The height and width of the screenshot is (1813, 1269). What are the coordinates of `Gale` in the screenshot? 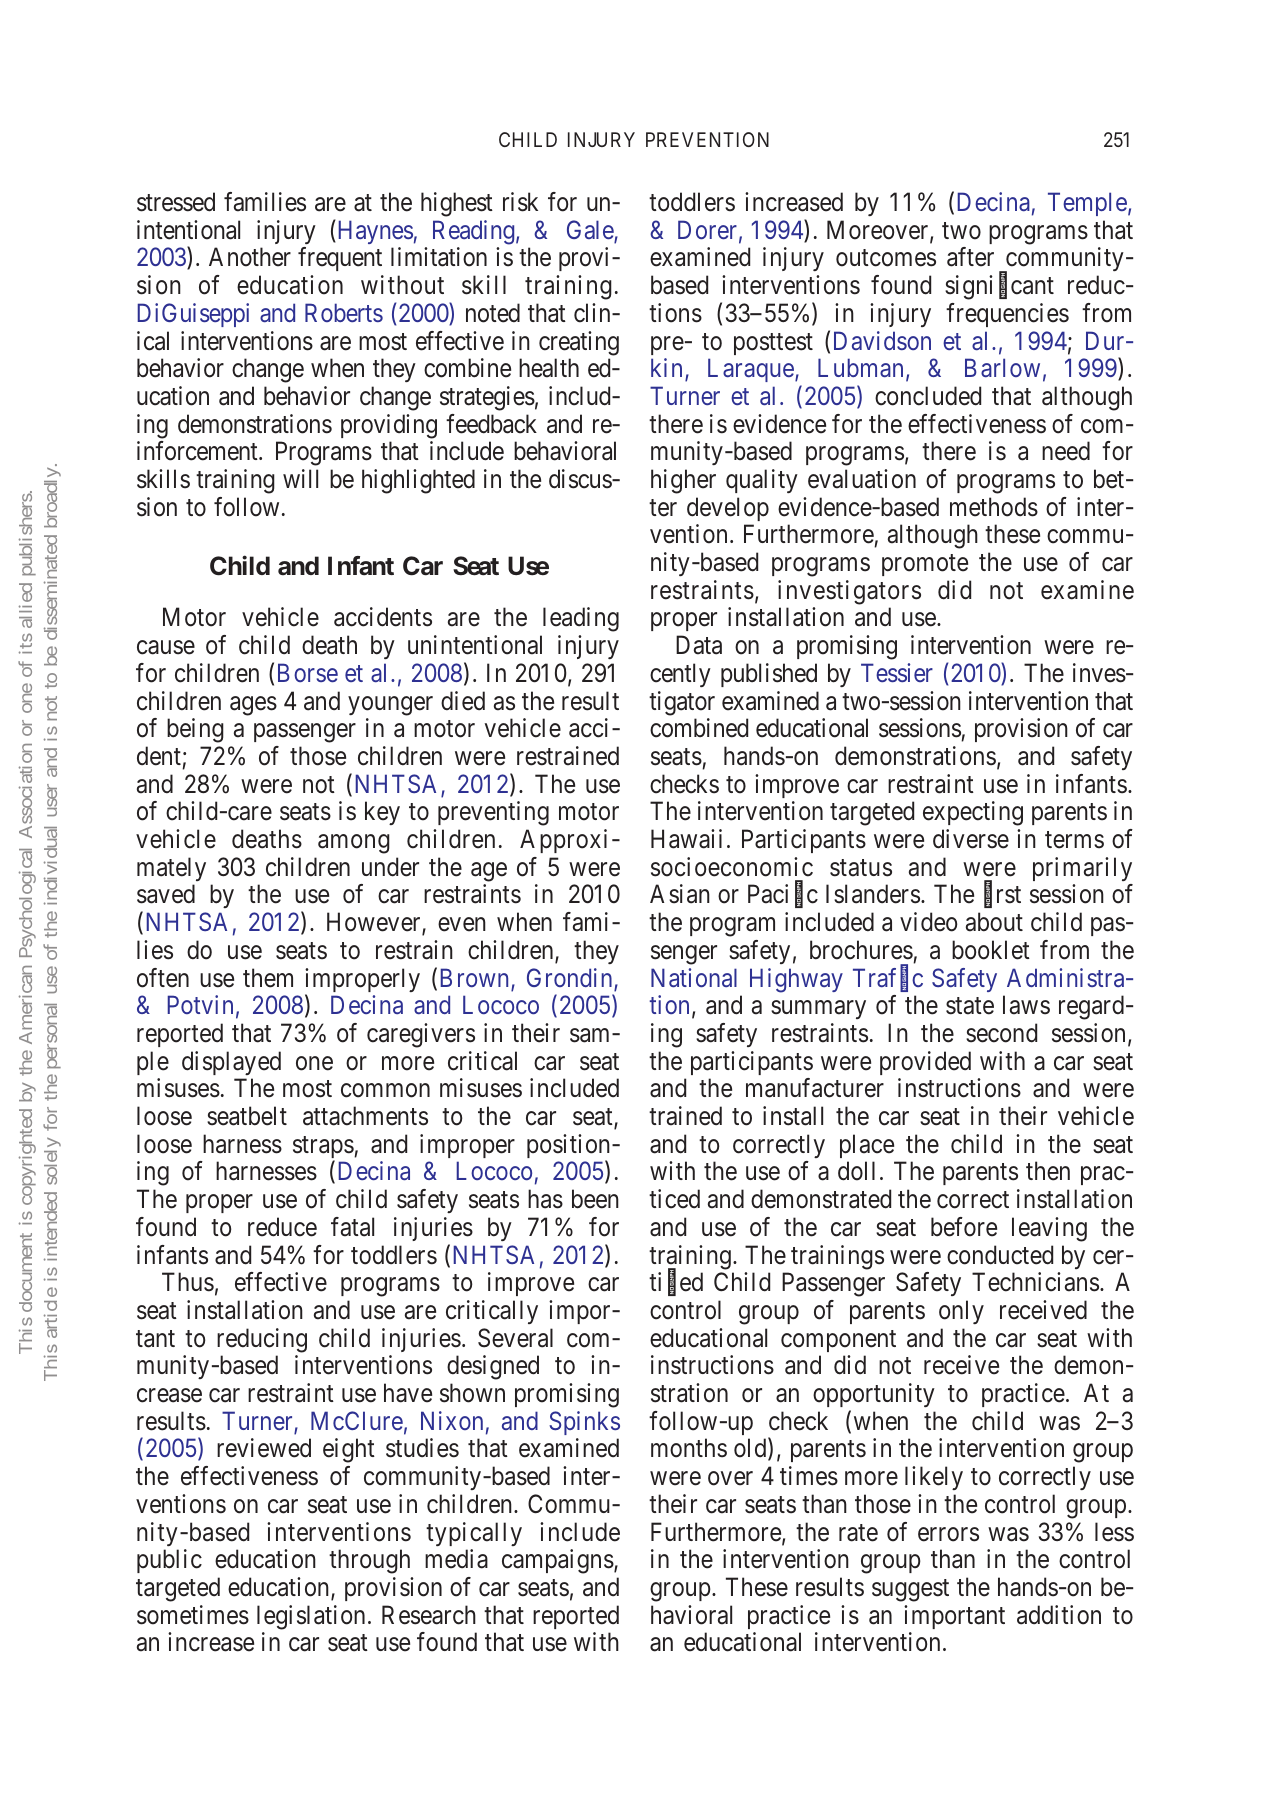 It's located at (591, 231).
